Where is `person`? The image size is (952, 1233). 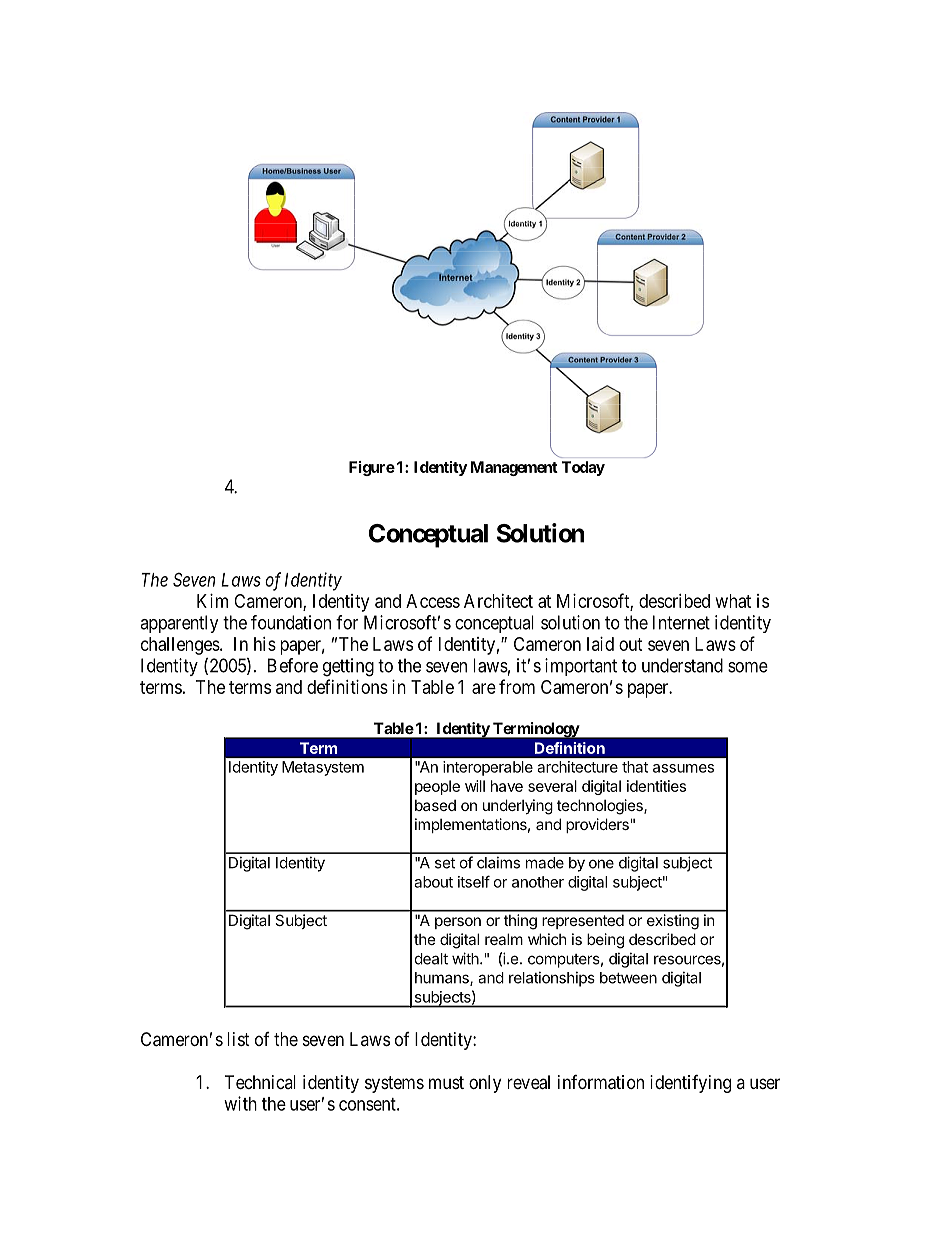 person is located at coordinates (458, 923).
